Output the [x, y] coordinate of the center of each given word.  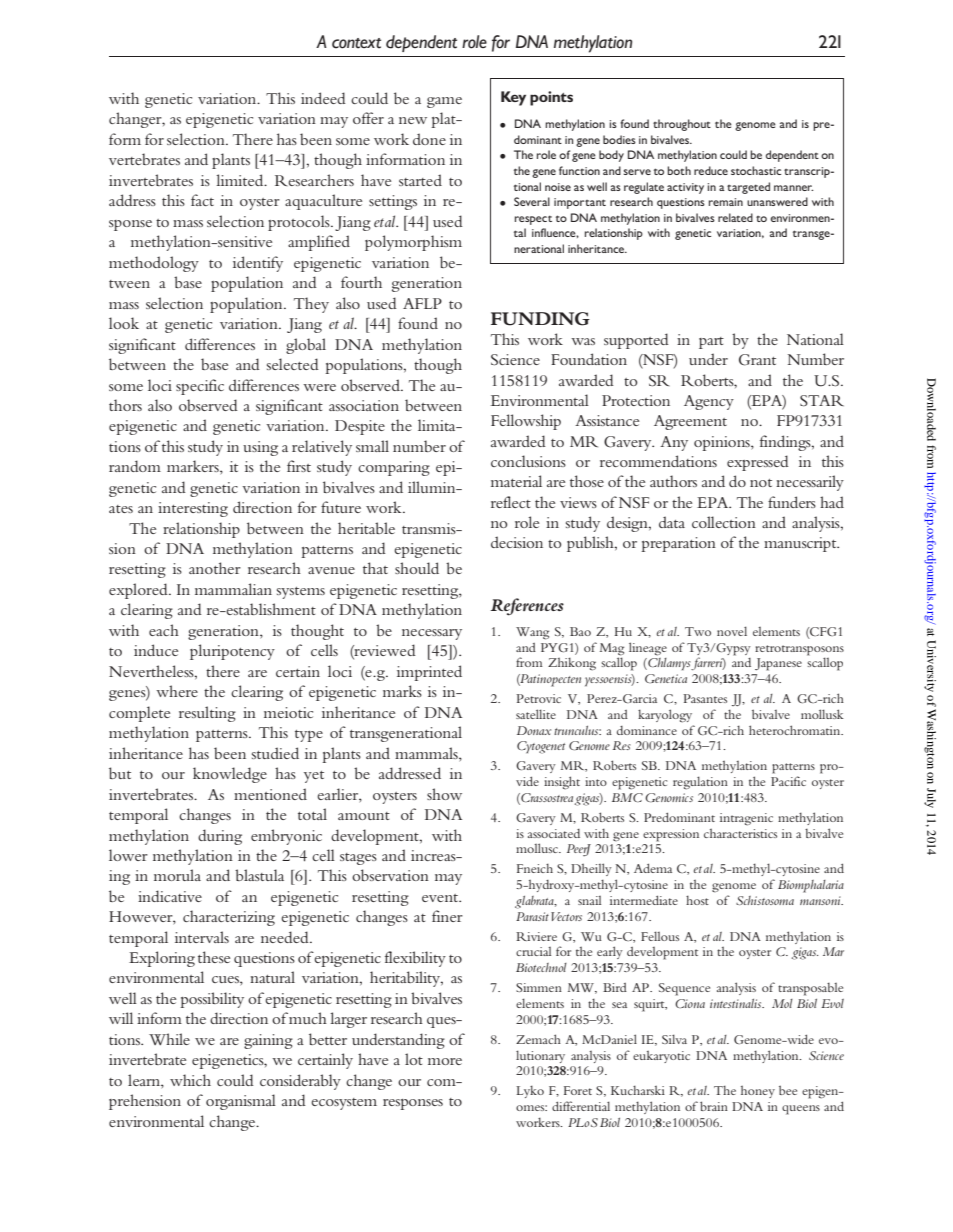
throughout [682, 125]
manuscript [801, 544]
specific [200, 387]
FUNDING [540, 319]
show [444, 794]
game [444, 102]
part [711, 343]
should [417, 568]
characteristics [740, 833]
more [445, 1061]
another [215, 568]
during [220, 837]
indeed [323, 98]
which [190, 1080]
